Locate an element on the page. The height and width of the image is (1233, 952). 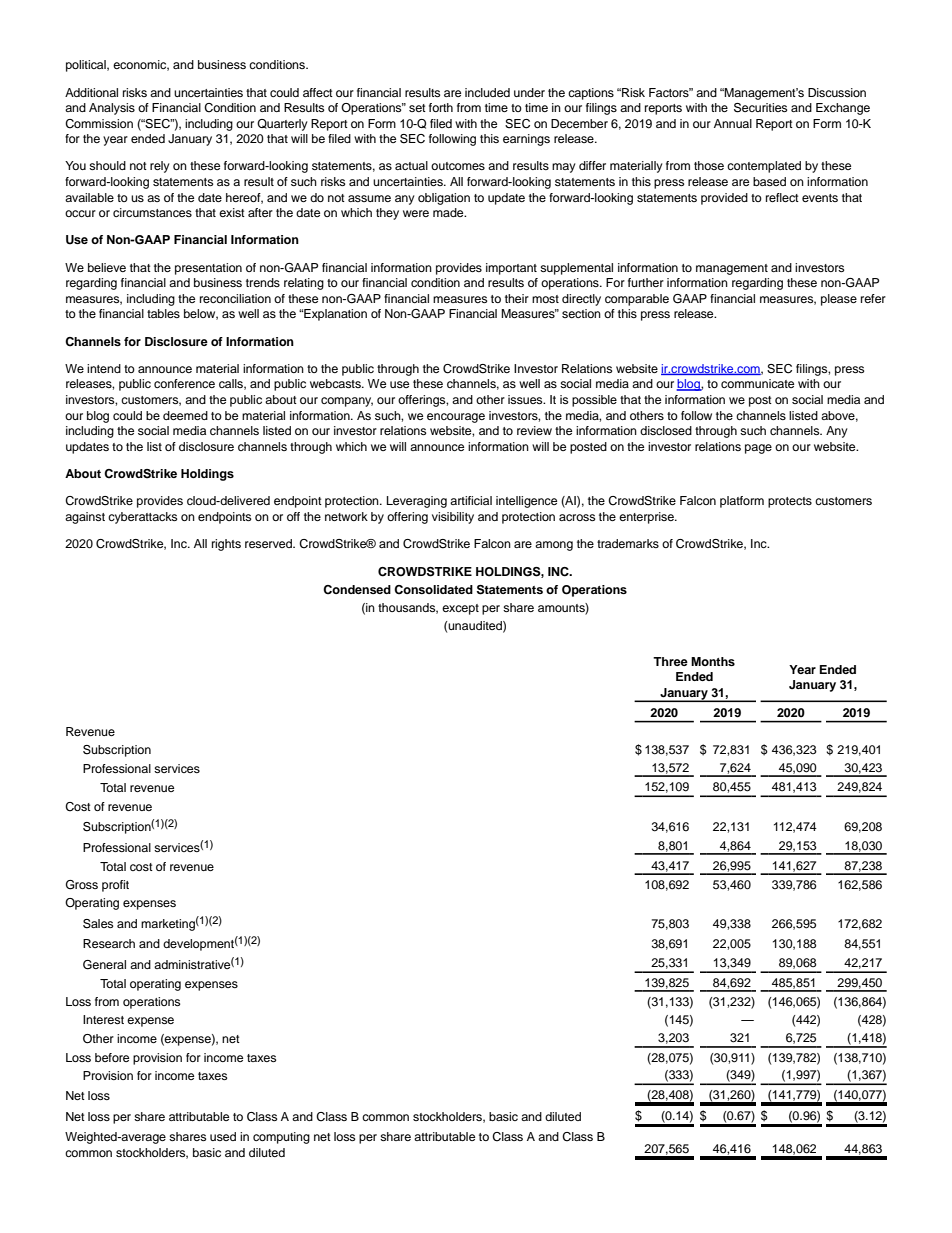
Securities is located at coordinates (760, 108).
